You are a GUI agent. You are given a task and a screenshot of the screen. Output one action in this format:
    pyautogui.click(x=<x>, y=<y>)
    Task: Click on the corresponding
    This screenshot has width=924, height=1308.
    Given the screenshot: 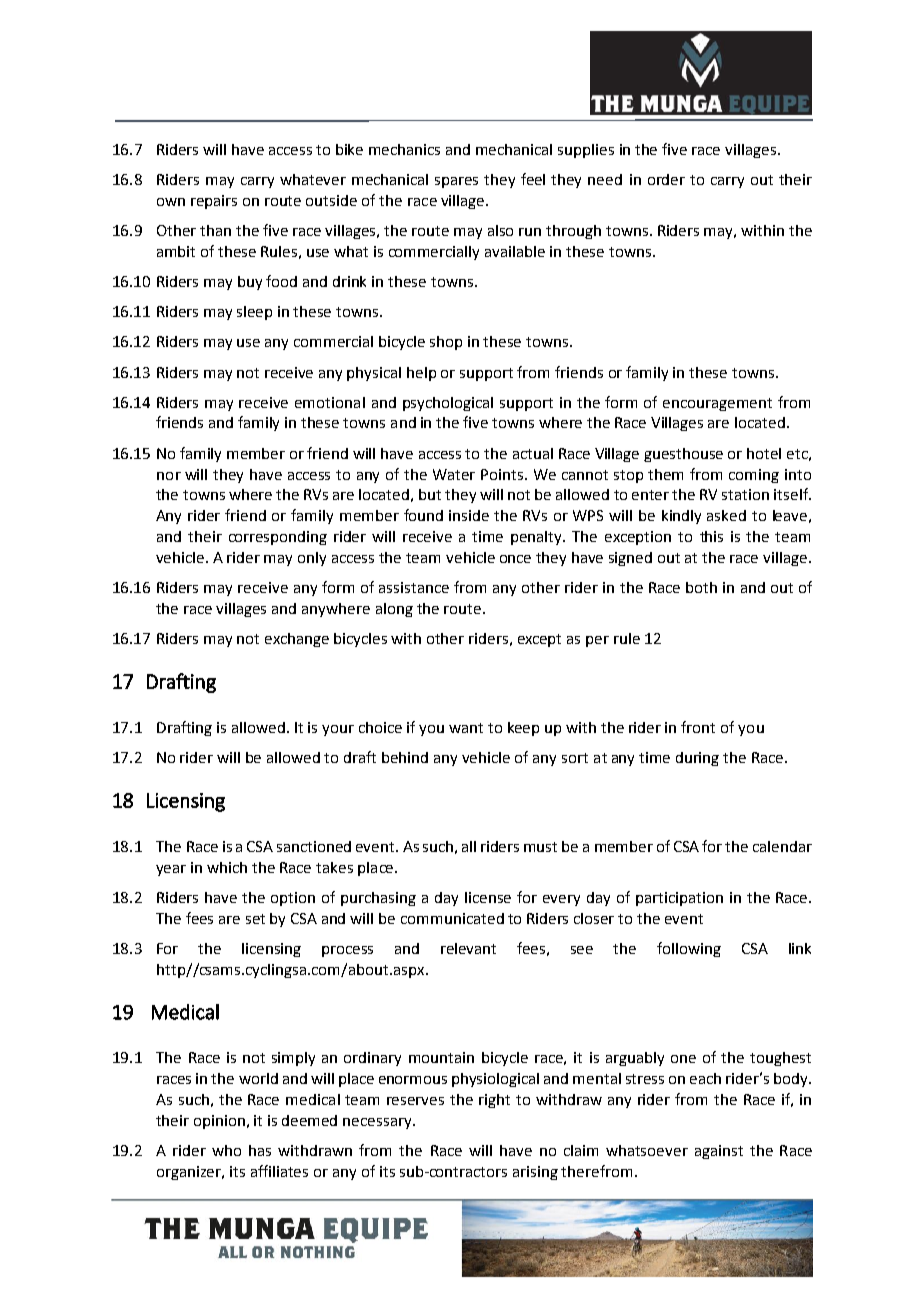 What is the action you would take?
    pyautogui.click(x=278, y=538)
